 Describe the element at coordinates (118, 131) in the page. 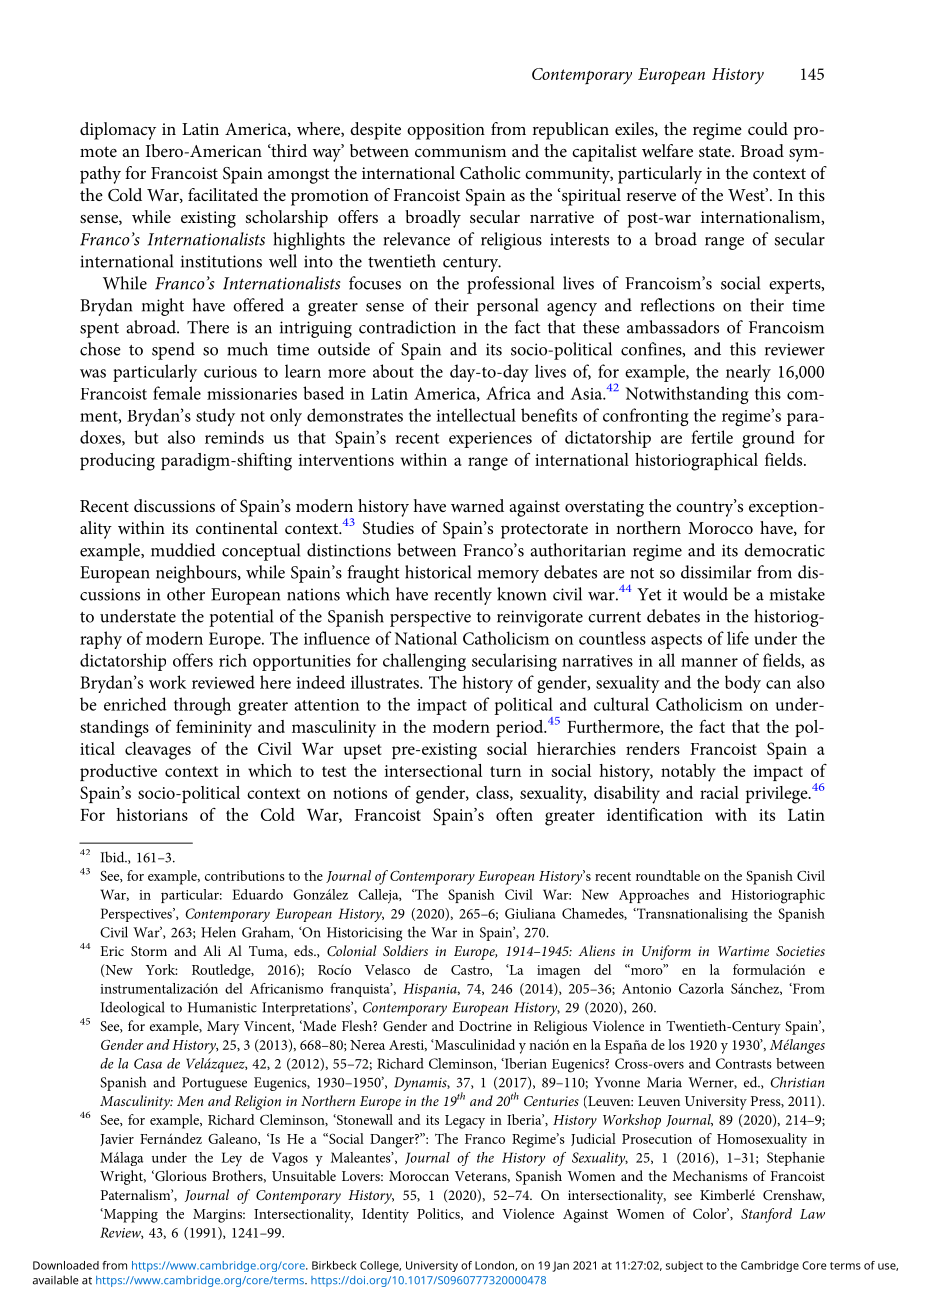

I see `diplomacy` at that location.
